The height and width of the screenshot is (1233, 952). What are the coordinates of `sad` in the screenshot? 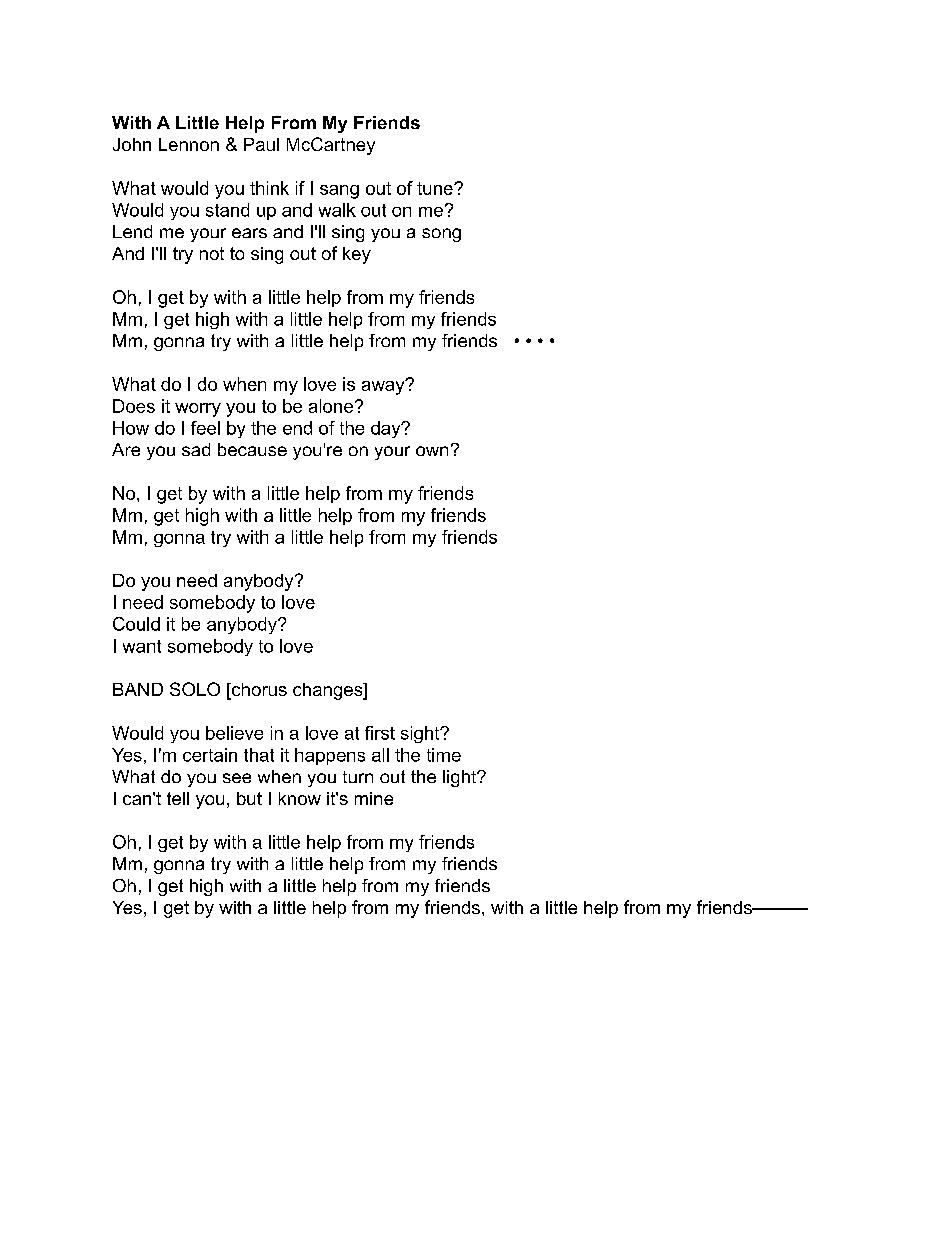 It's located at (196, 449).
